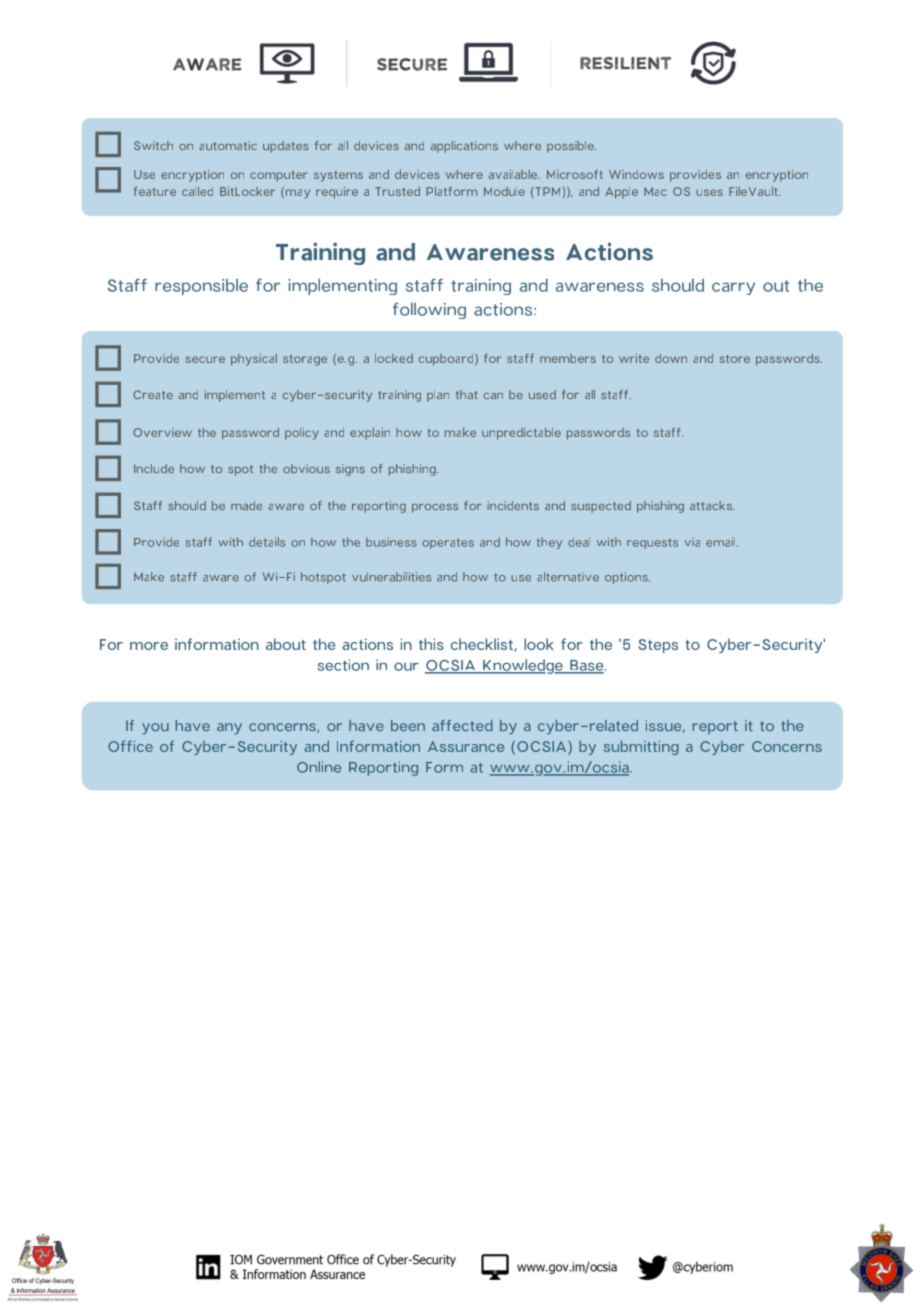  I want to click on applications, so click(464, 147).
